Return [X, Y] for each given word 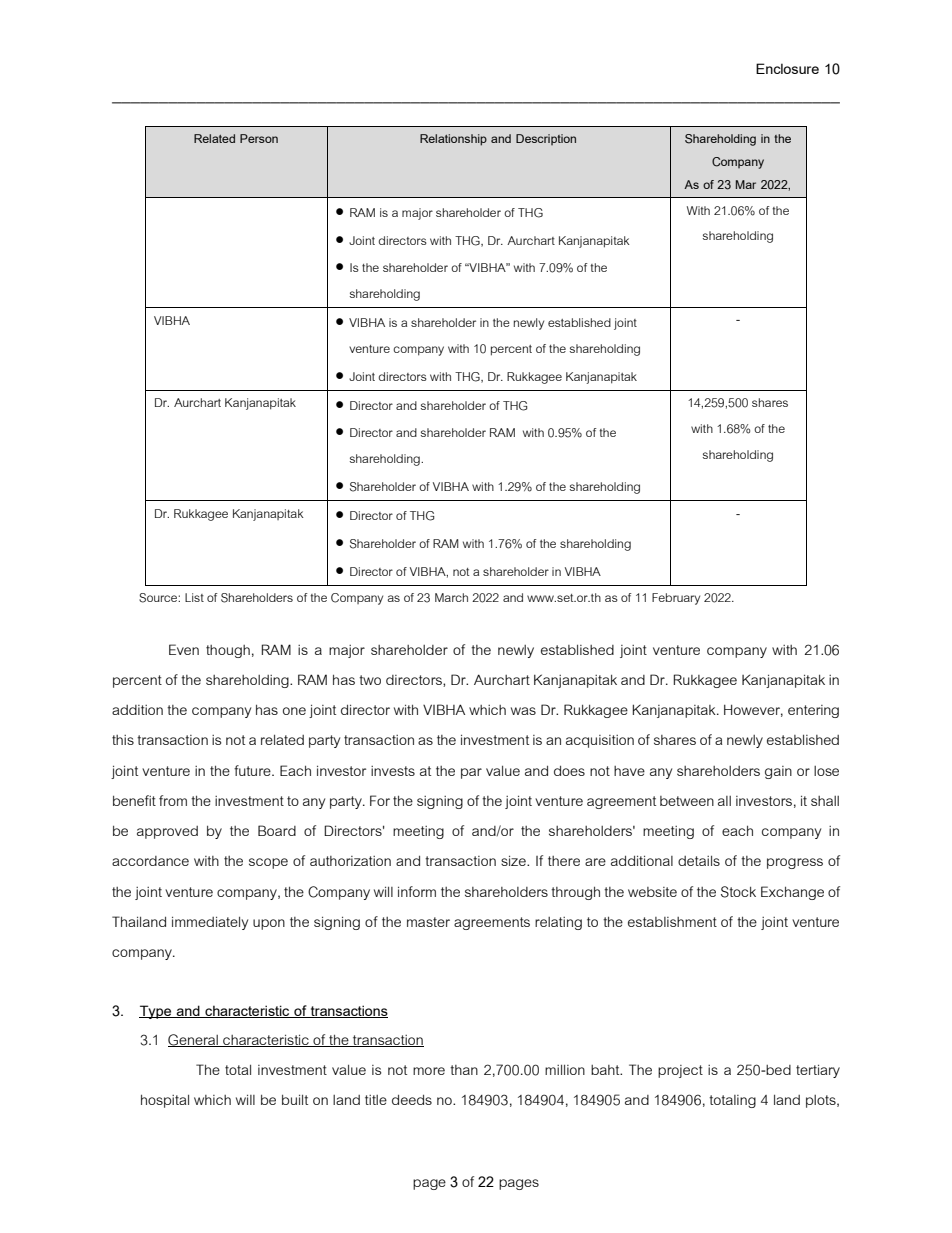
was [523, 711]
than [464, 1070]
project [680, 1071]
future [253, 770]
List [194, 597]
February [676, 599]
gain [778, 772]
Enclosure [787, 68]
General [194, 1040]
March [451, 597]
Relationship [453, 140]
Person [259, 138]
